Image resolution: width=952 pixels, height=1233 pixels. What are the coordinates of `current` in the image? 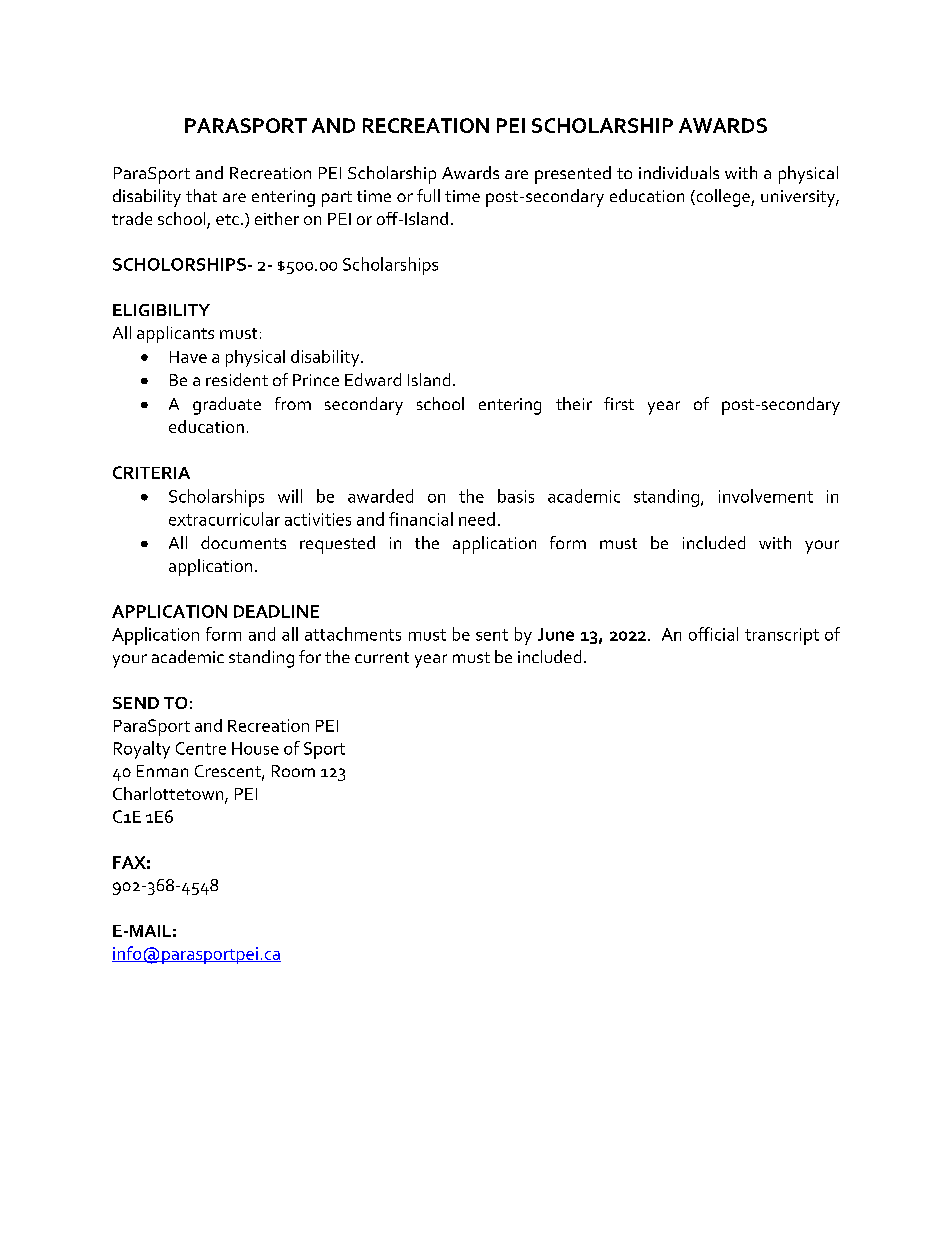 It's located at (382, 657).
